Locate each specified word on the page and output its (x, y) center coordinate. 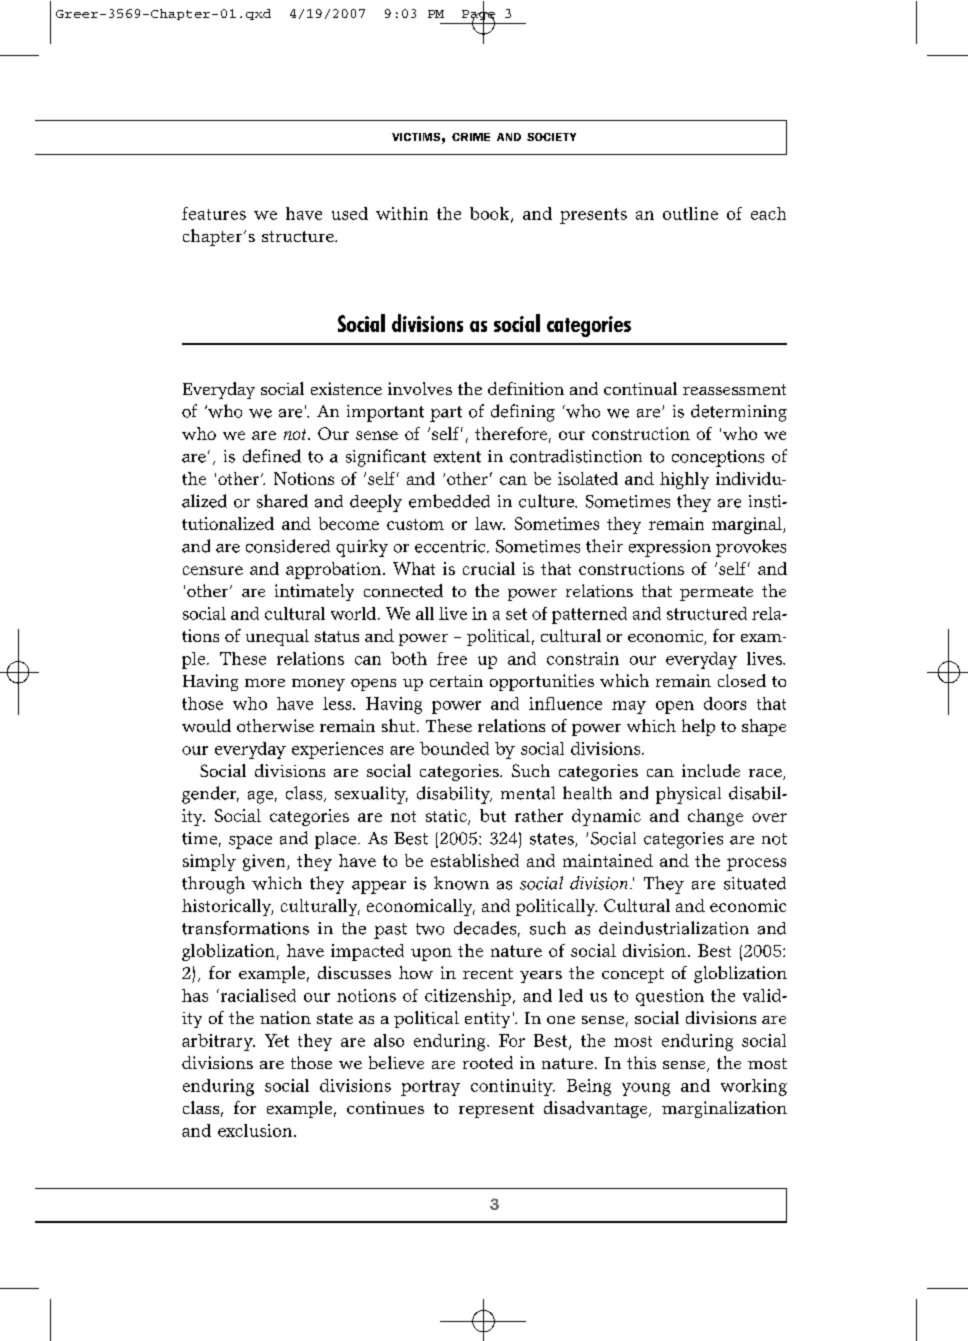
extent (457, 457)
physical (688, 795)
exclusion (256, 1130)
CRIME (471, 137)
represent (496, 1110)
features (214, 213)
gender (210, 795)
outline (690, 213)
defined (272, 456)
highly (684, 480)
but (493, 815)
